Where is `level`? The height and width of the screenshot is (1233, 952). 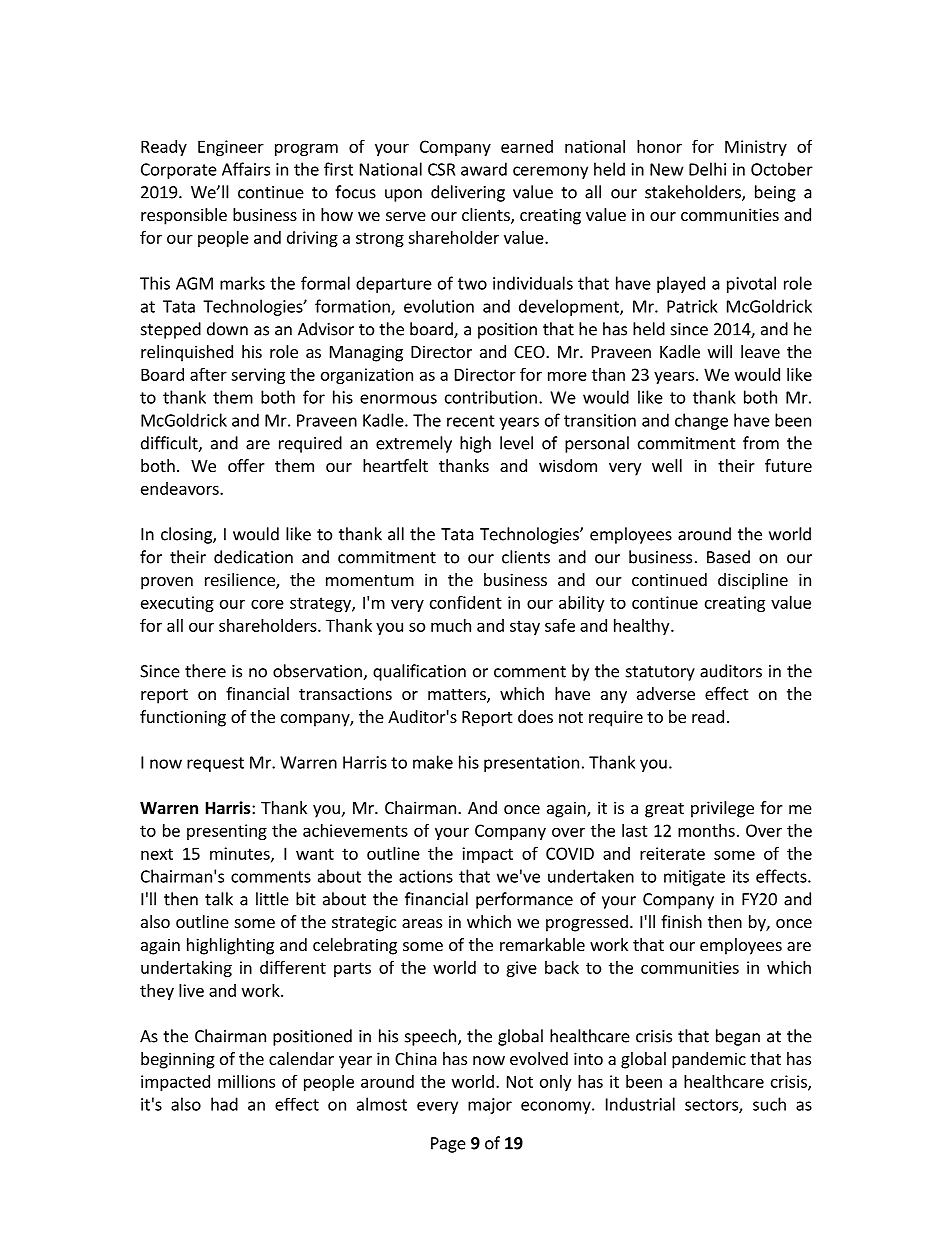
level is located at coordinates (516, 443).
